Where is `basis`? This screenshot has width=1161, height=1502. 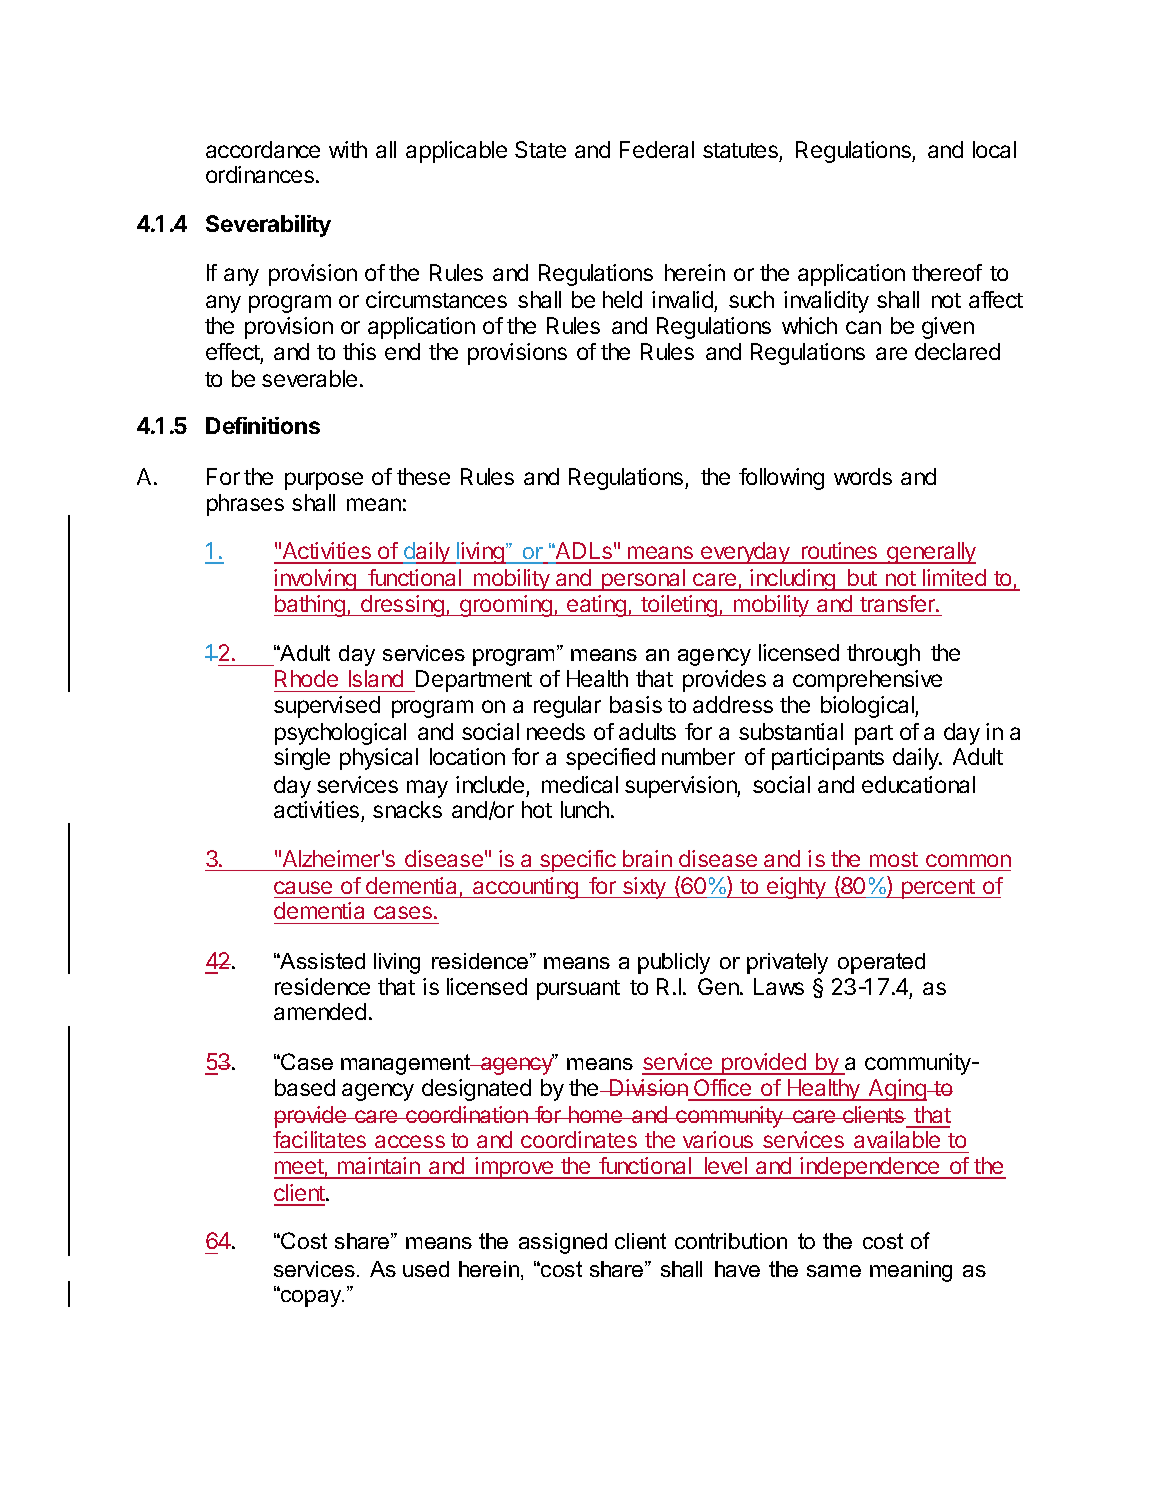 basis is located at coordinates (636, 704).
